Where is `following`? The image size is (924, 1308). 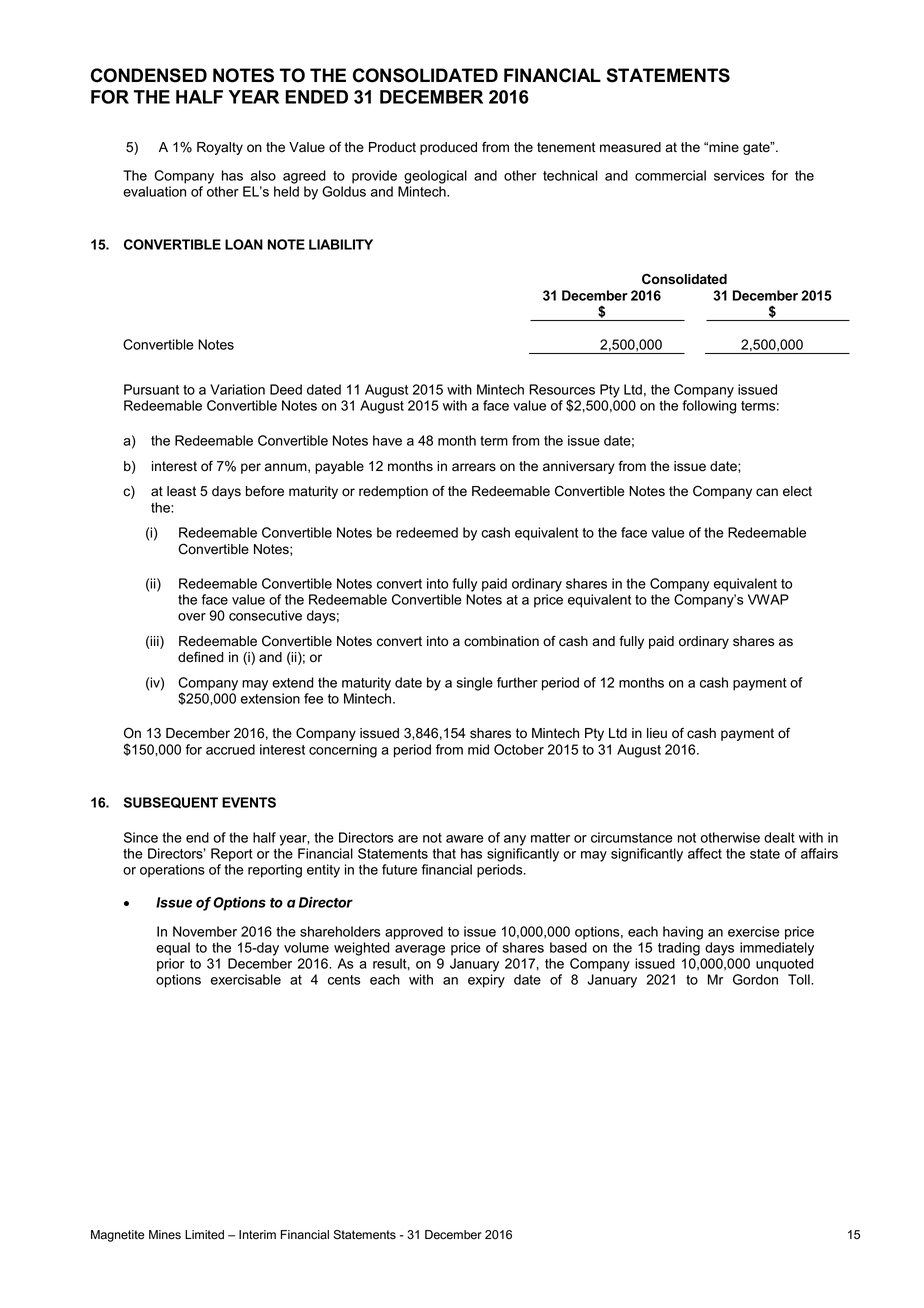
following is located at coordinates (709, 407).
